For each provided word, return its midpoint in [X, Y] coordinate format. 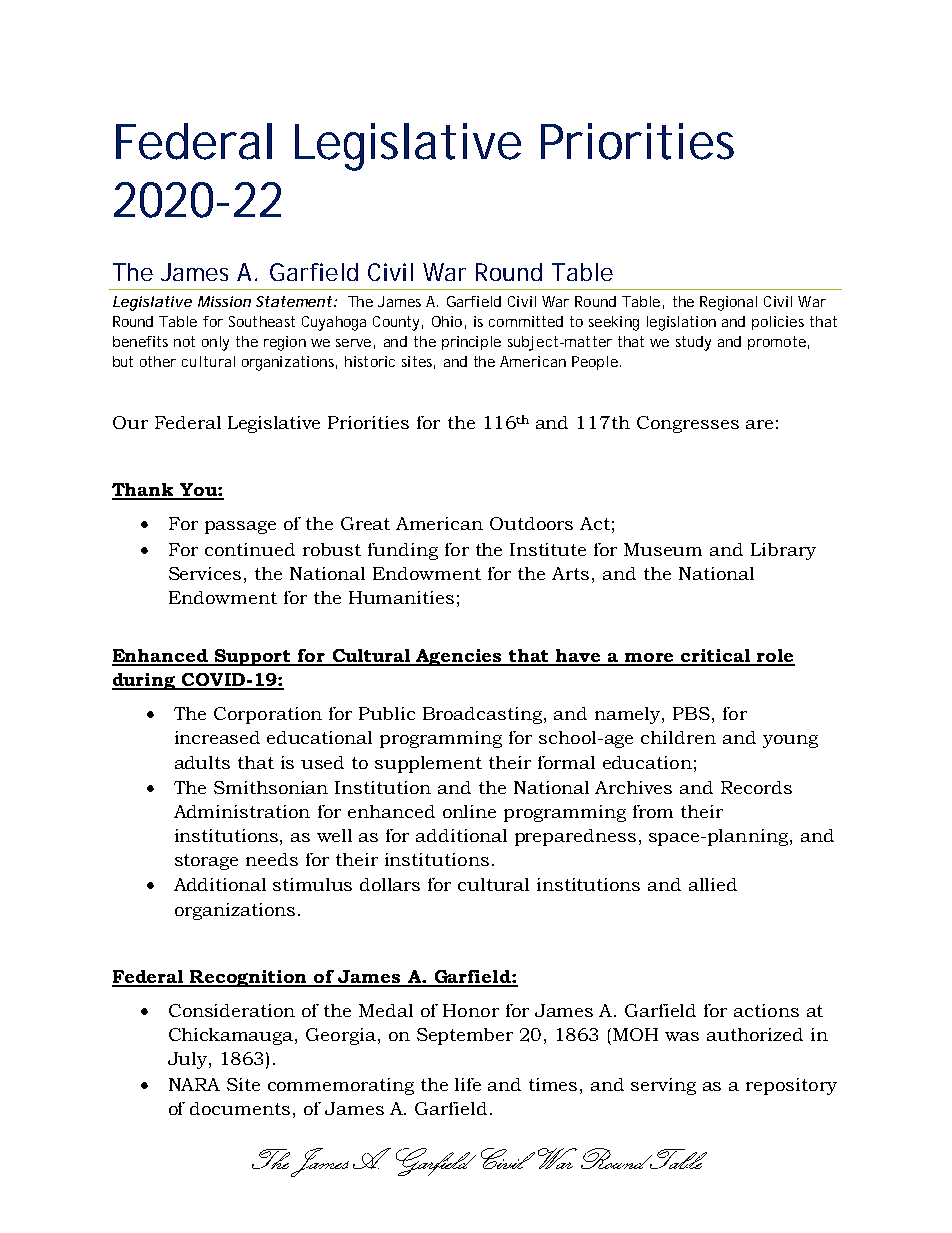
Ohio [447, 321]
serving [663, 1086]
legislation [681, 323]
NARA [194, 1084]
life [468, 1084]
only [215, 343]
